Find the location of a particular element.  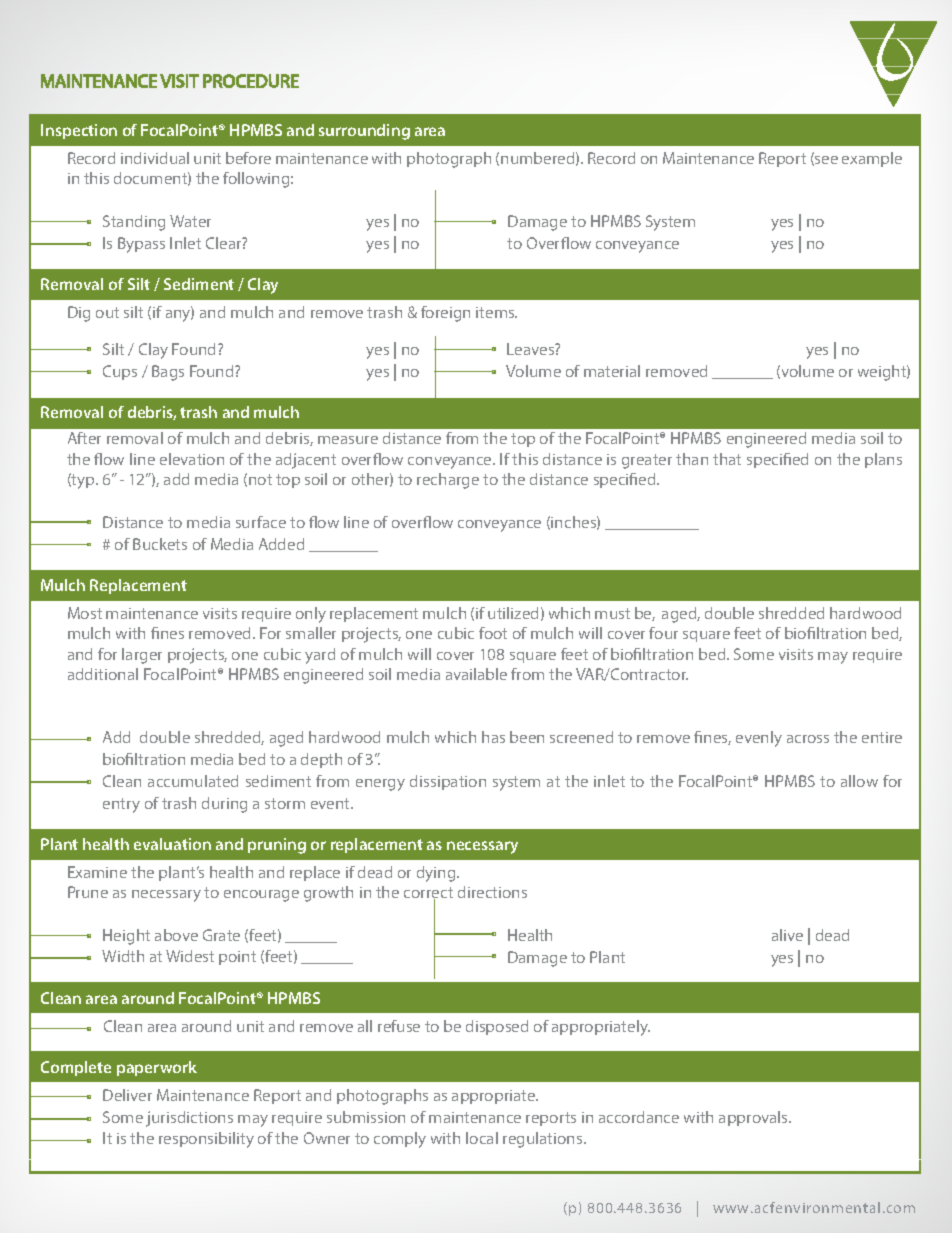

larger is located at coordinates (142, 656).
